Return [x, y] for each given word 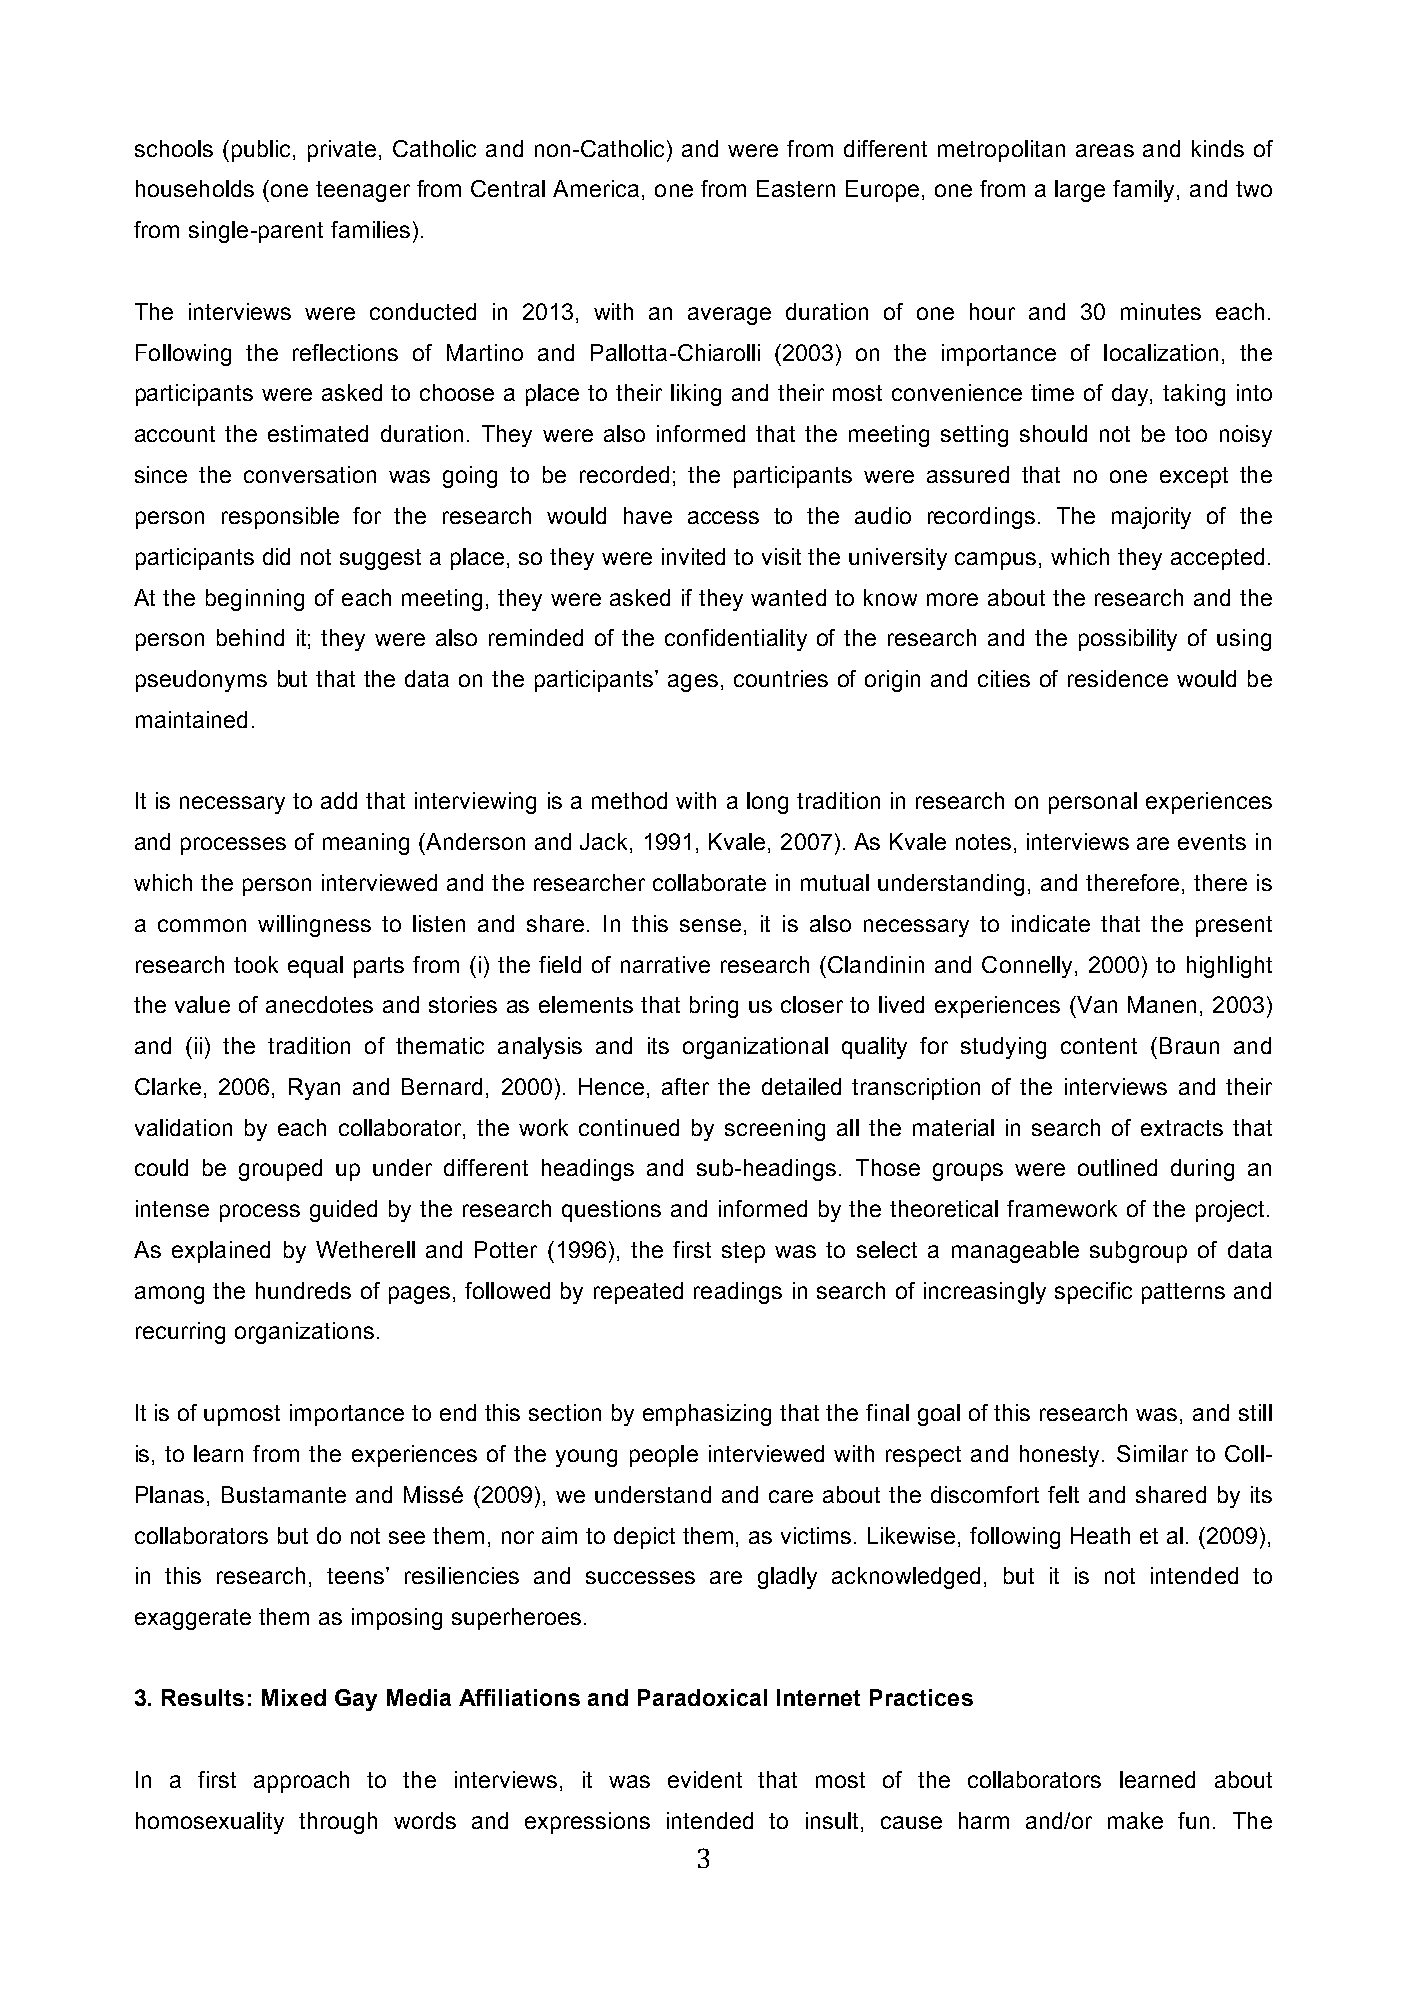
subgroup [1138, 1252]
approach [301, 1782]
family [1145, 191]
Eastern [796, 188]
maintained [191, 719]
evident [705, 1779]
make [1135, 1820]
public [263, 151]
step [743, 1252]
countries [781, 678]
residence [1118, 678]
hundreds [303, 1290]
